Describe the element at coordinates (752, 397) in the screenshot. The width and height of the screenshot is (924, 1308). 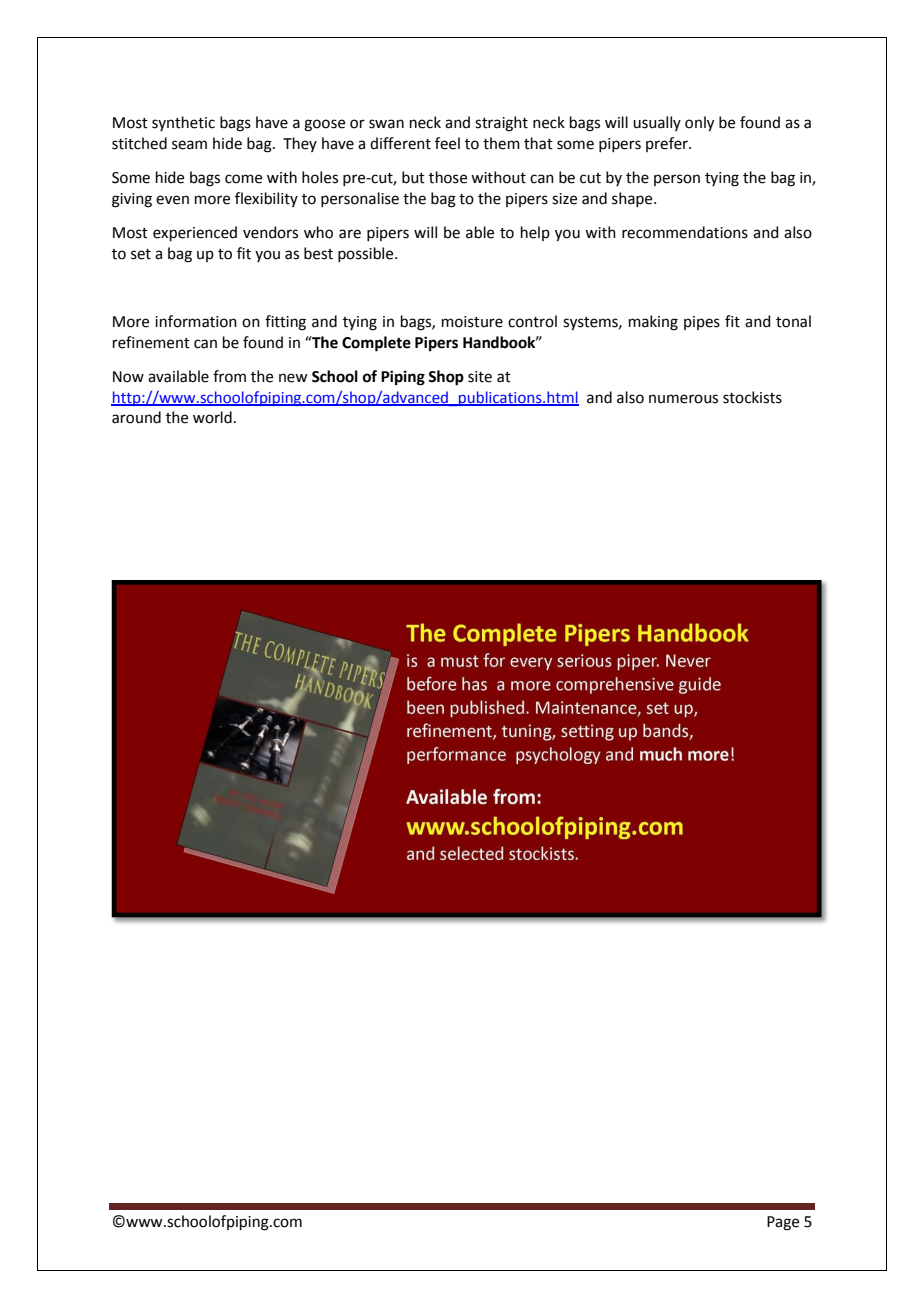
I see `stockists` at that location.
